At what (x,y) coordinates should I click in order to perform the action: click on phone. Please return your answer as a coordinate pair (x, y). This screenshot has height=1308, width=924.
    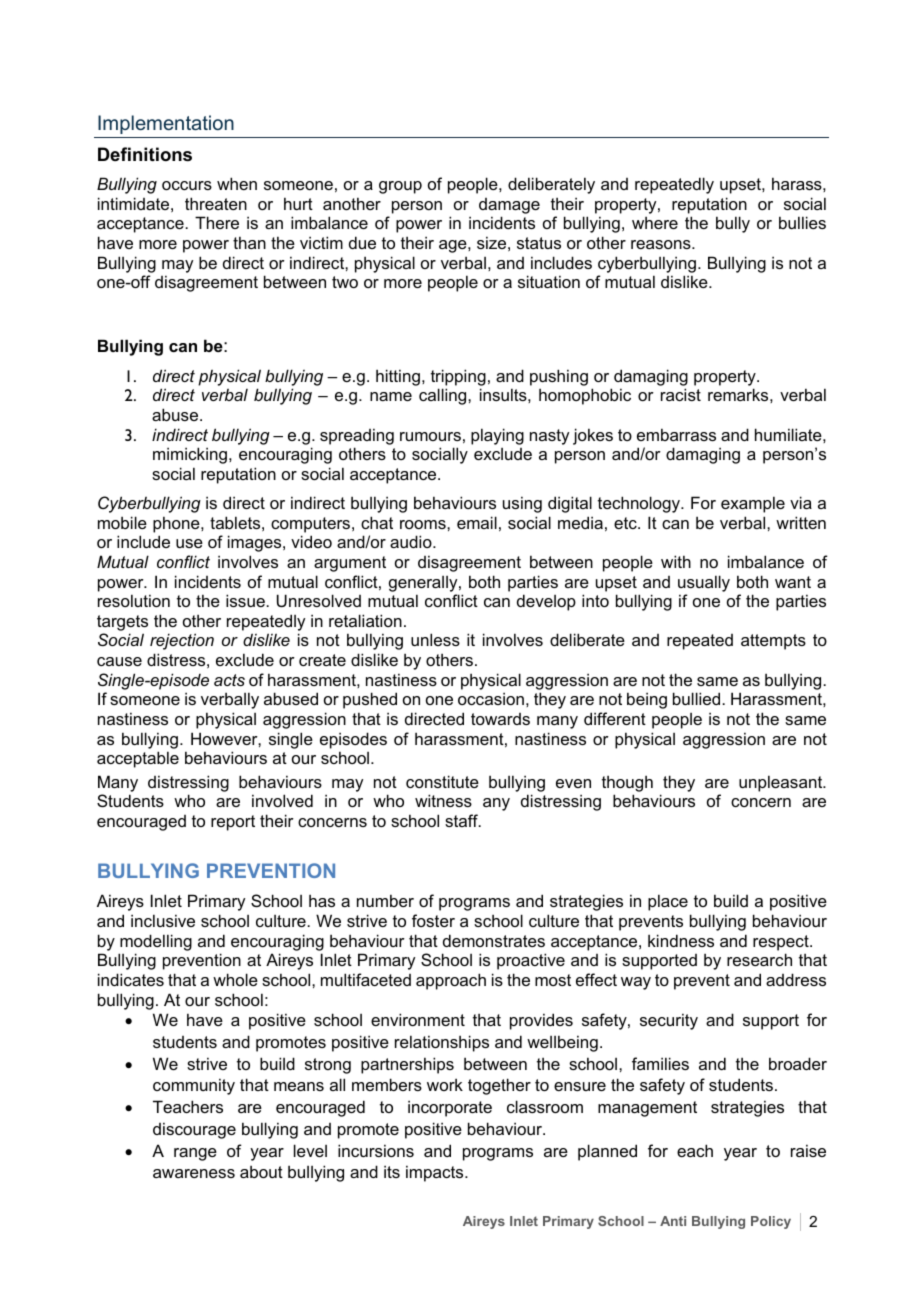
    Looking at the image, I should click on (177, 524).
